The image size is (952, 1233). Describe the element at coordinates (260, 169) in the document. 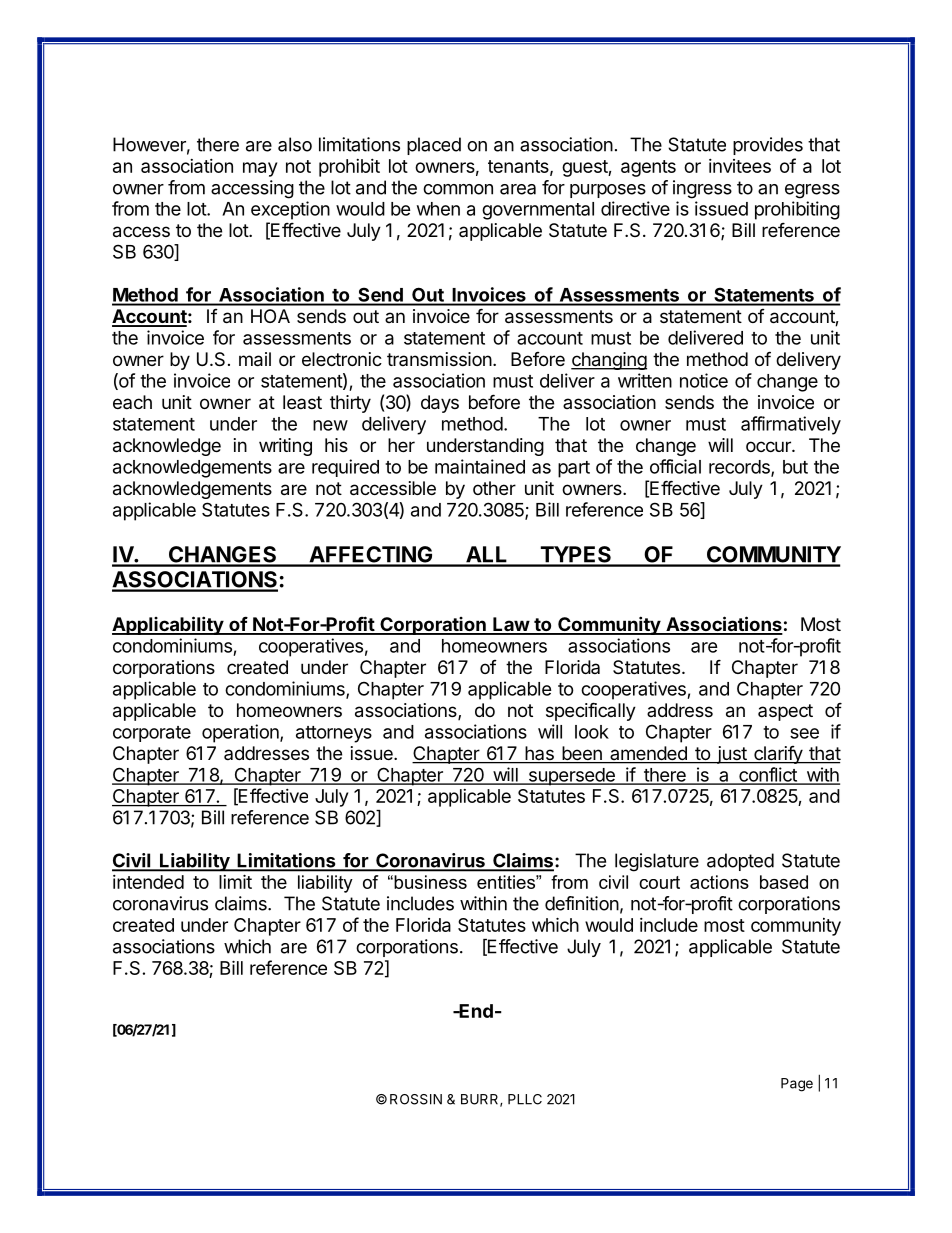

I see `may` at that location.
